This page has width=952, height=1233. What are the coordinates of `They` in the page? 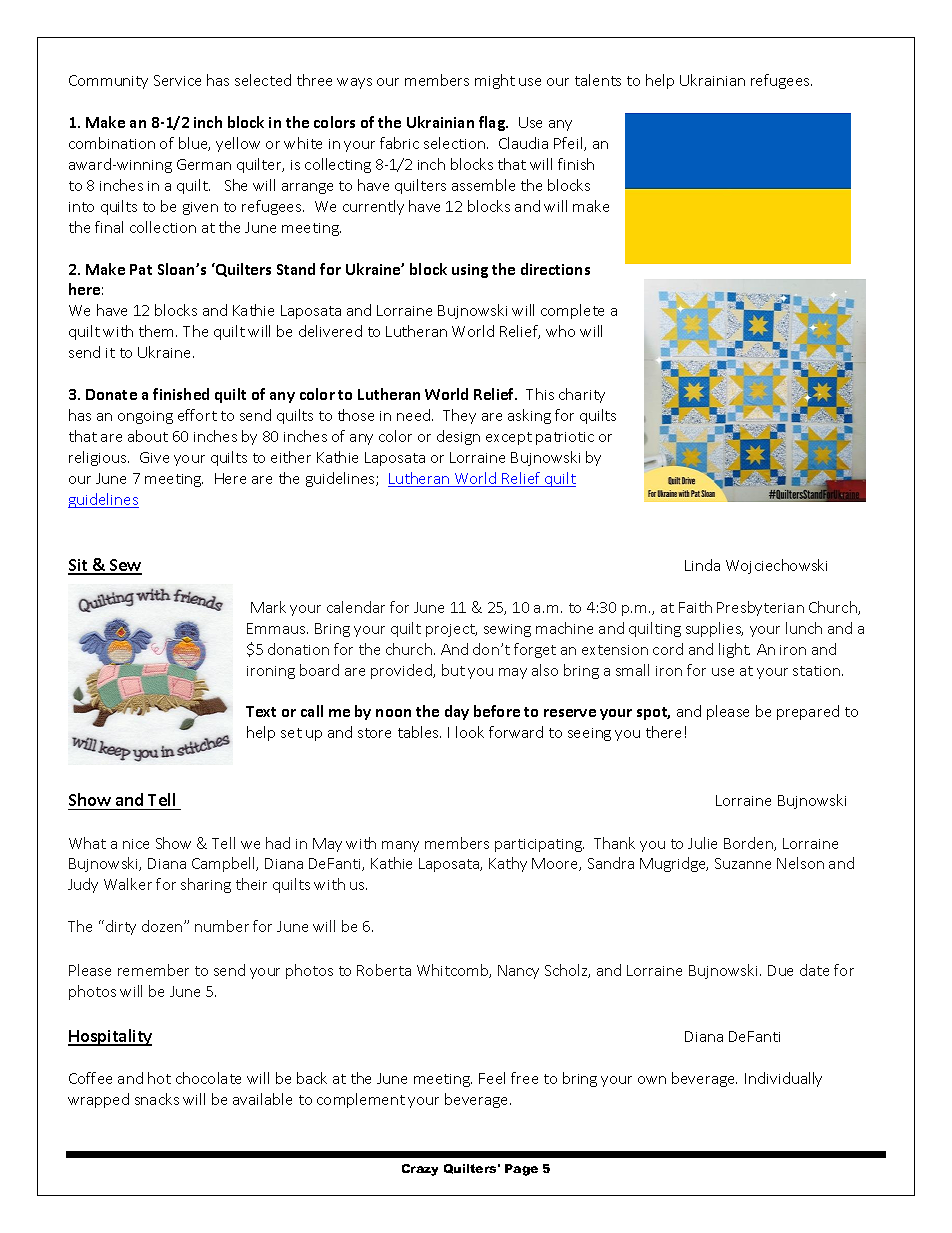 It's located at (459, 416).
